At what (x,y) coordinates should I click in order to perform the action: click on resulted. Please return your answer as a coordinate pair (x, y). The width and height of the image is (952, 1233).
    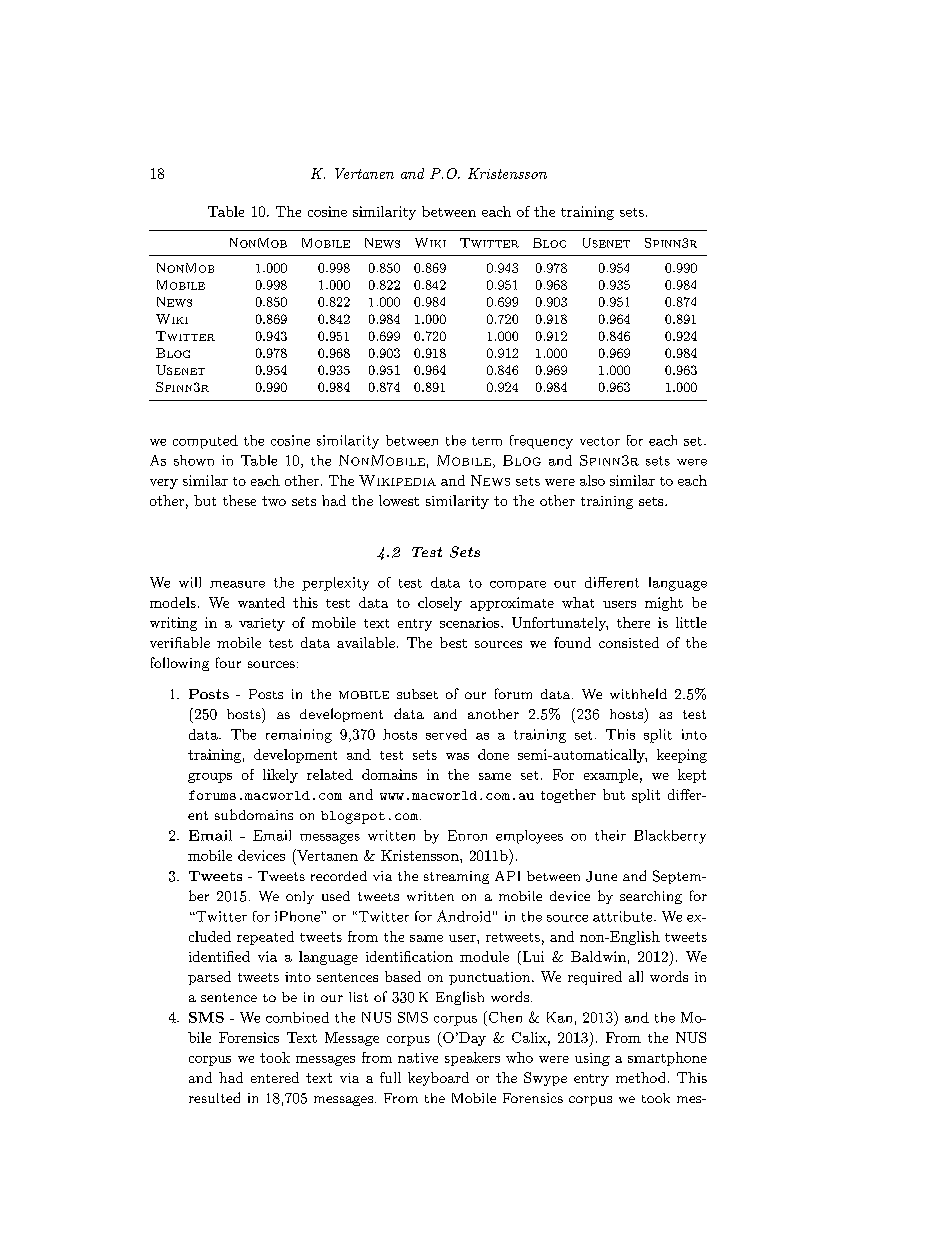
    Looking at the image, I should click on (214, 1097).
